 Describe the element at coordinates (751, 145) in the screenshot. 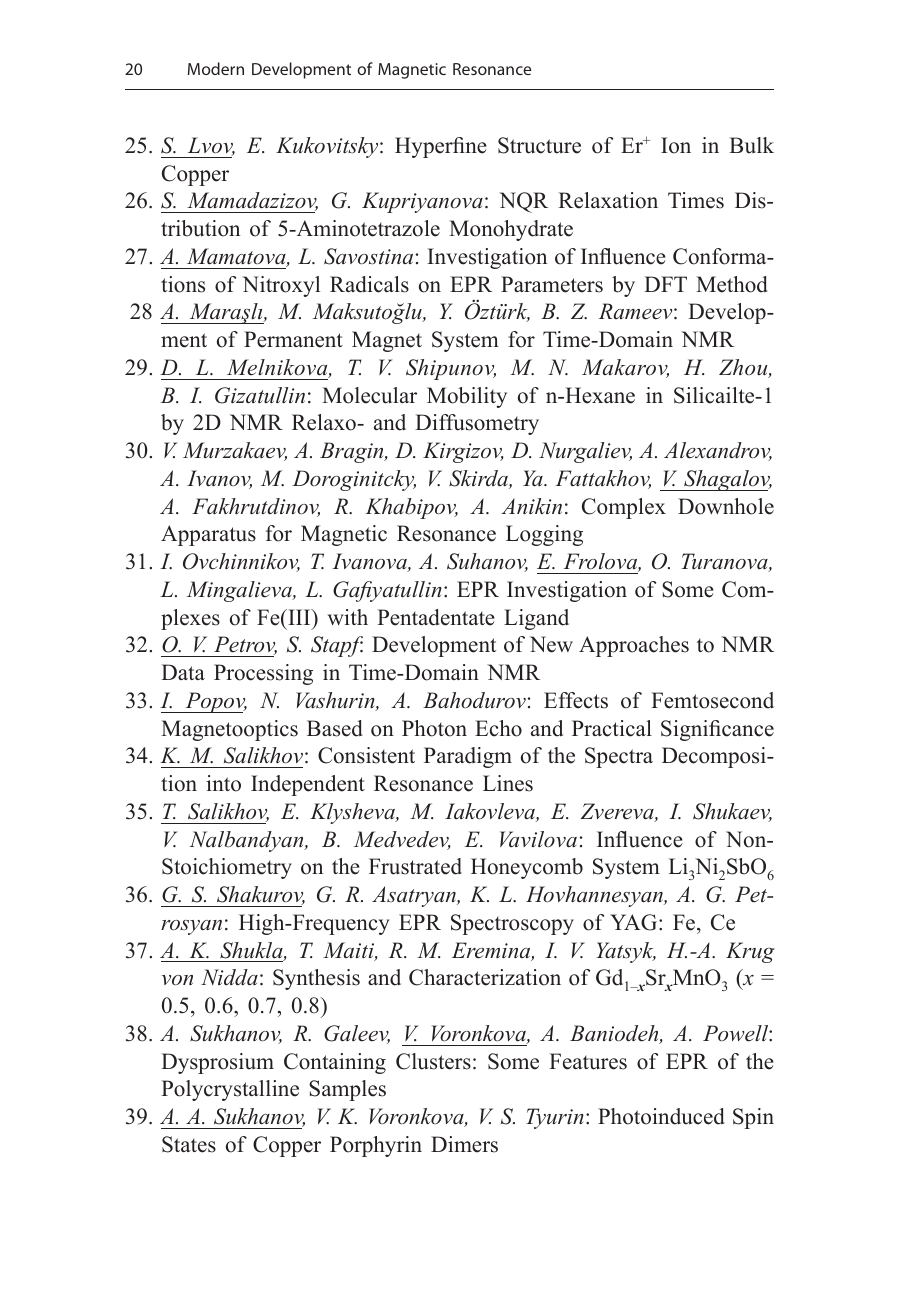

I see `Bulk` at that location.
